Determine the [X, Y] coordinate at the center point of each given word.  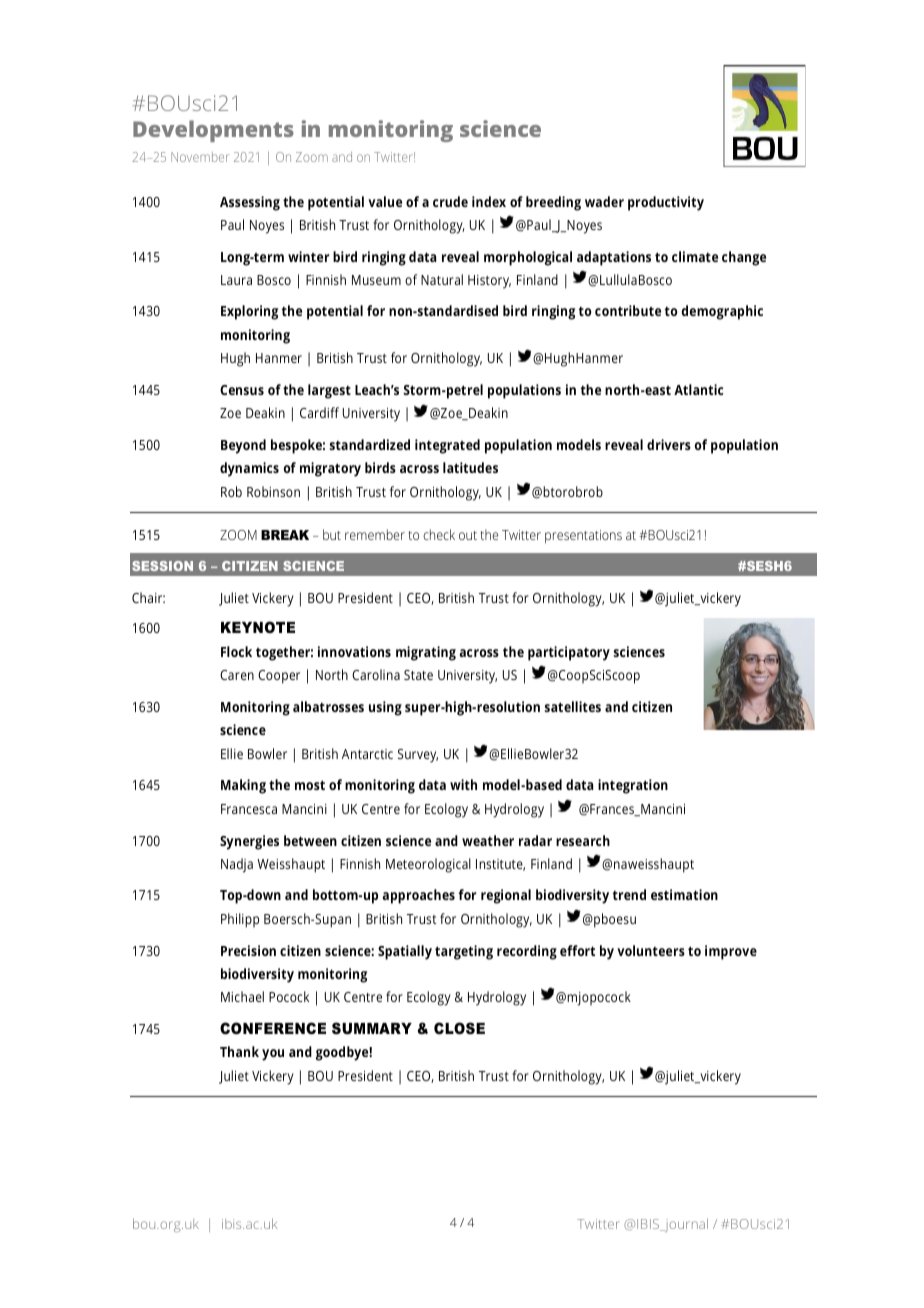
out [468, 535]
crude [450, 201]
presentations [583, 537]
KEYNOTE [258, 627]
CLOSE [459, 1028]
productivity [666, 203]
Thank [239, 1051]
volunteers [651, 950]
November [200, 157]
